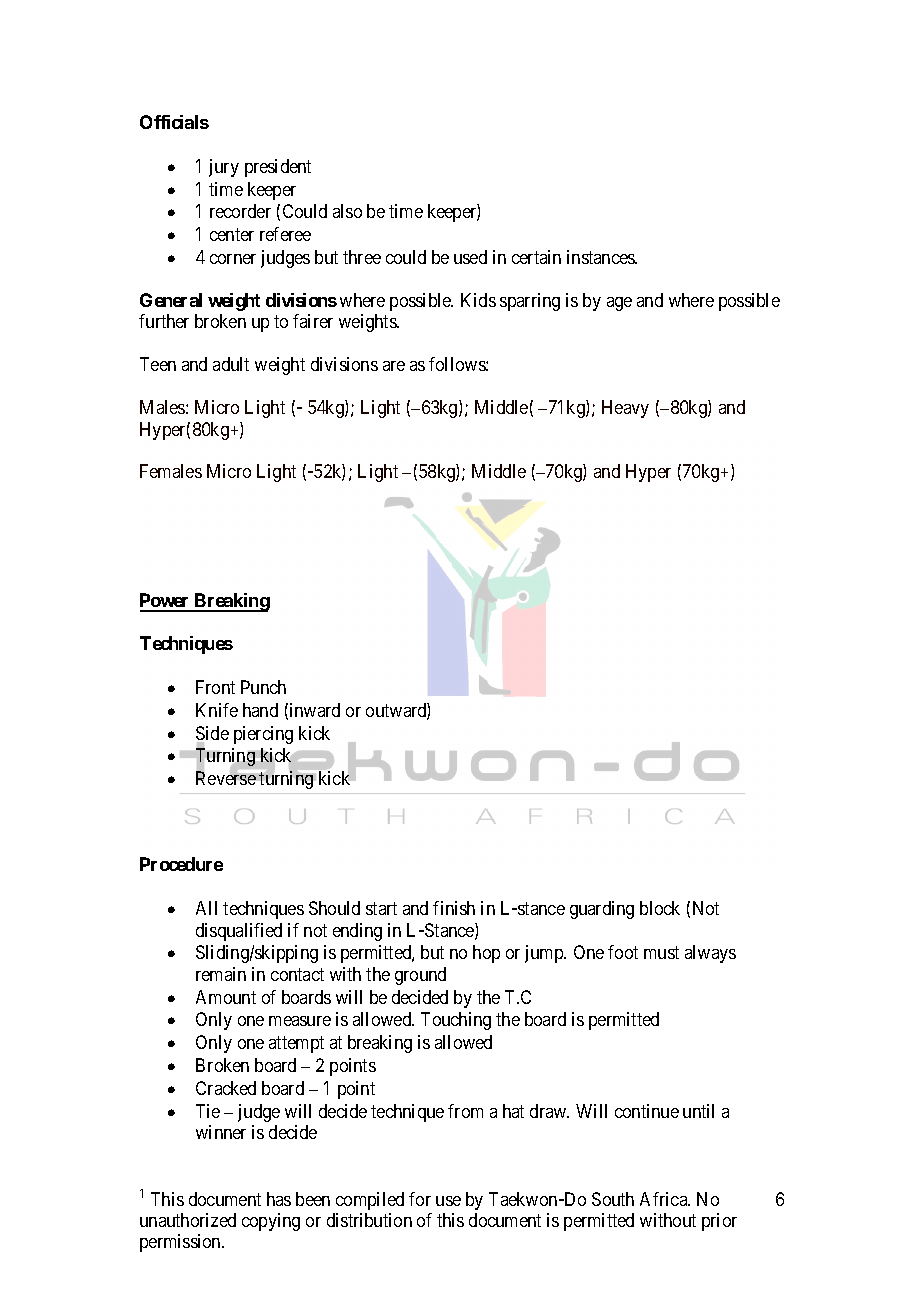  I want to click on unauthorized, so click(188, 1220).
